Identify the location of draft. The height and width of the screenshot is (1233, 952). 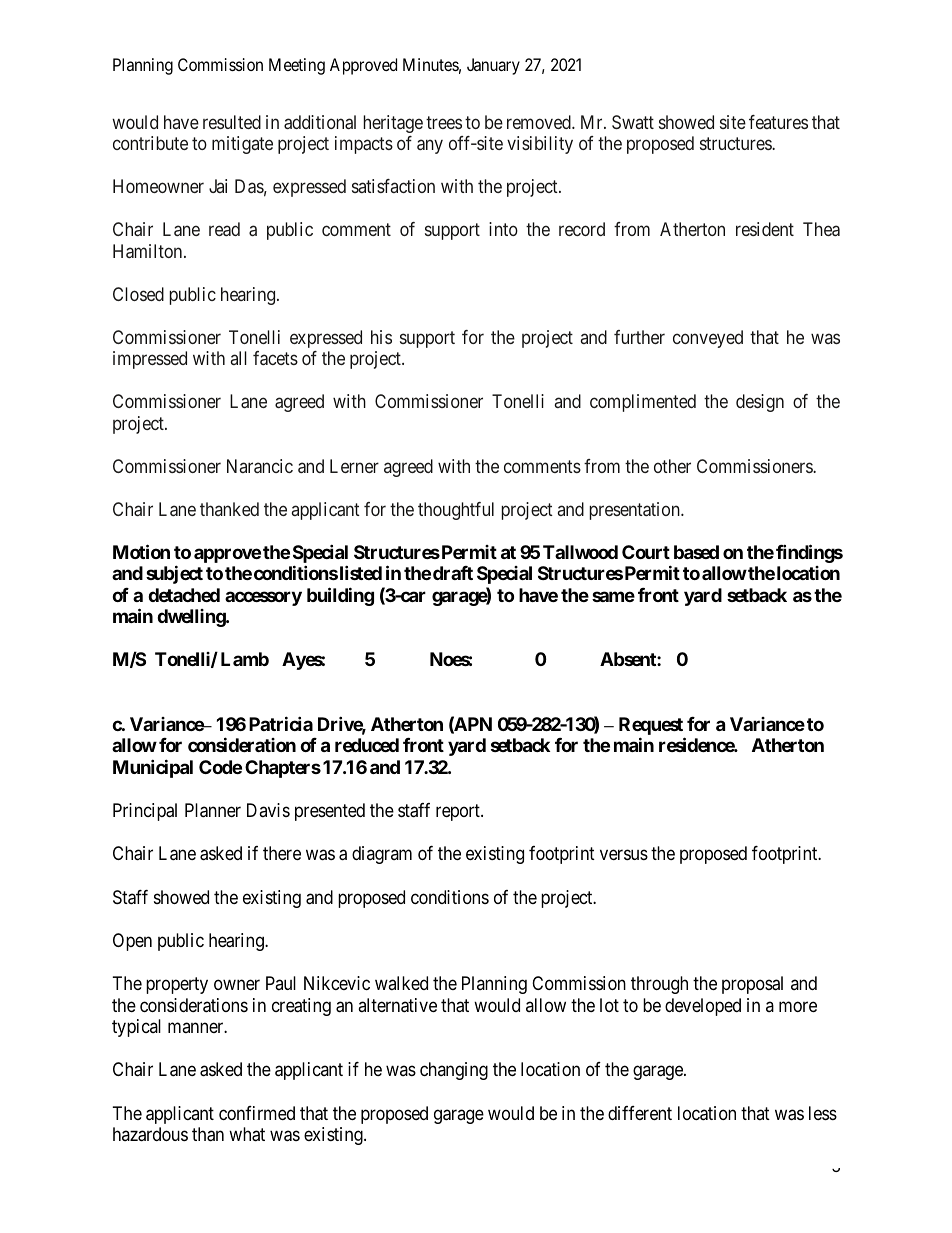
(453, 573).
